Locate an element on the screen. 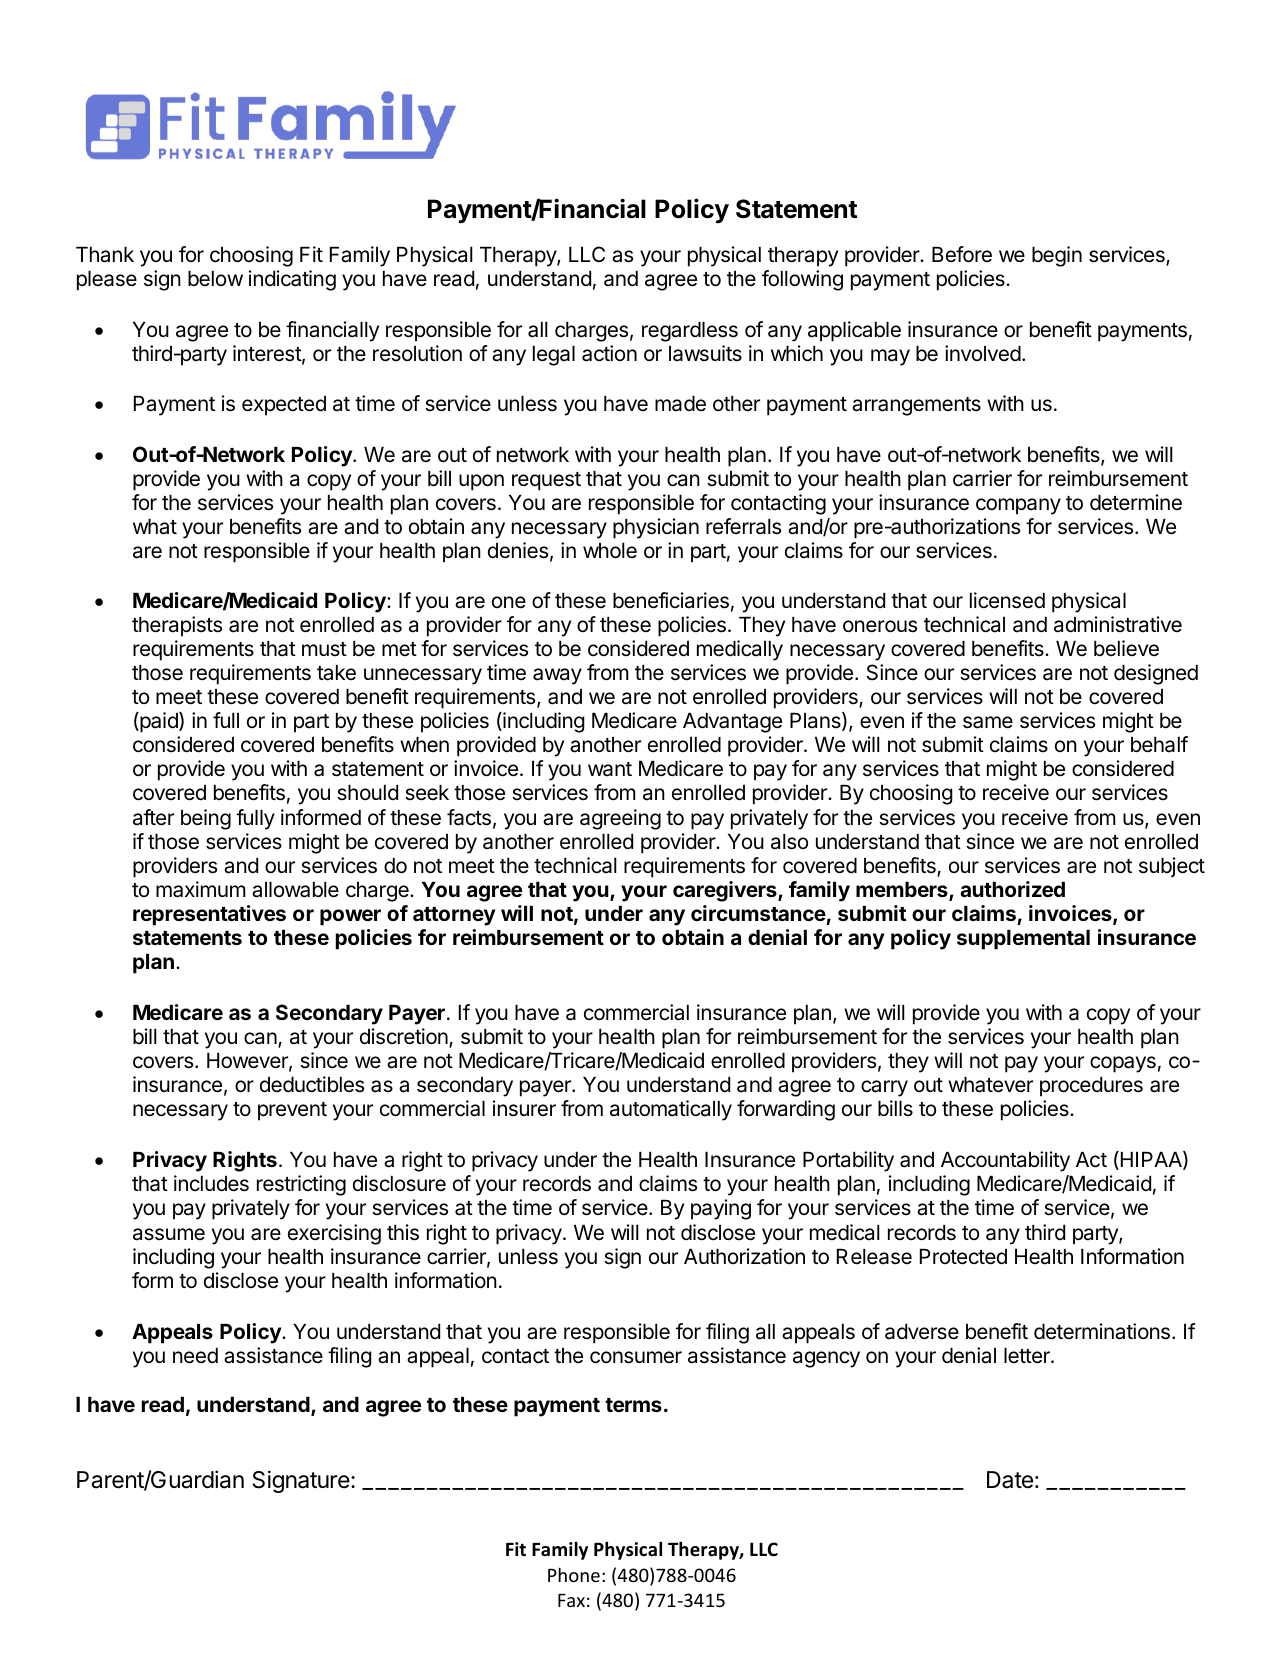  Date is located at coordinates (1010, 1480).
